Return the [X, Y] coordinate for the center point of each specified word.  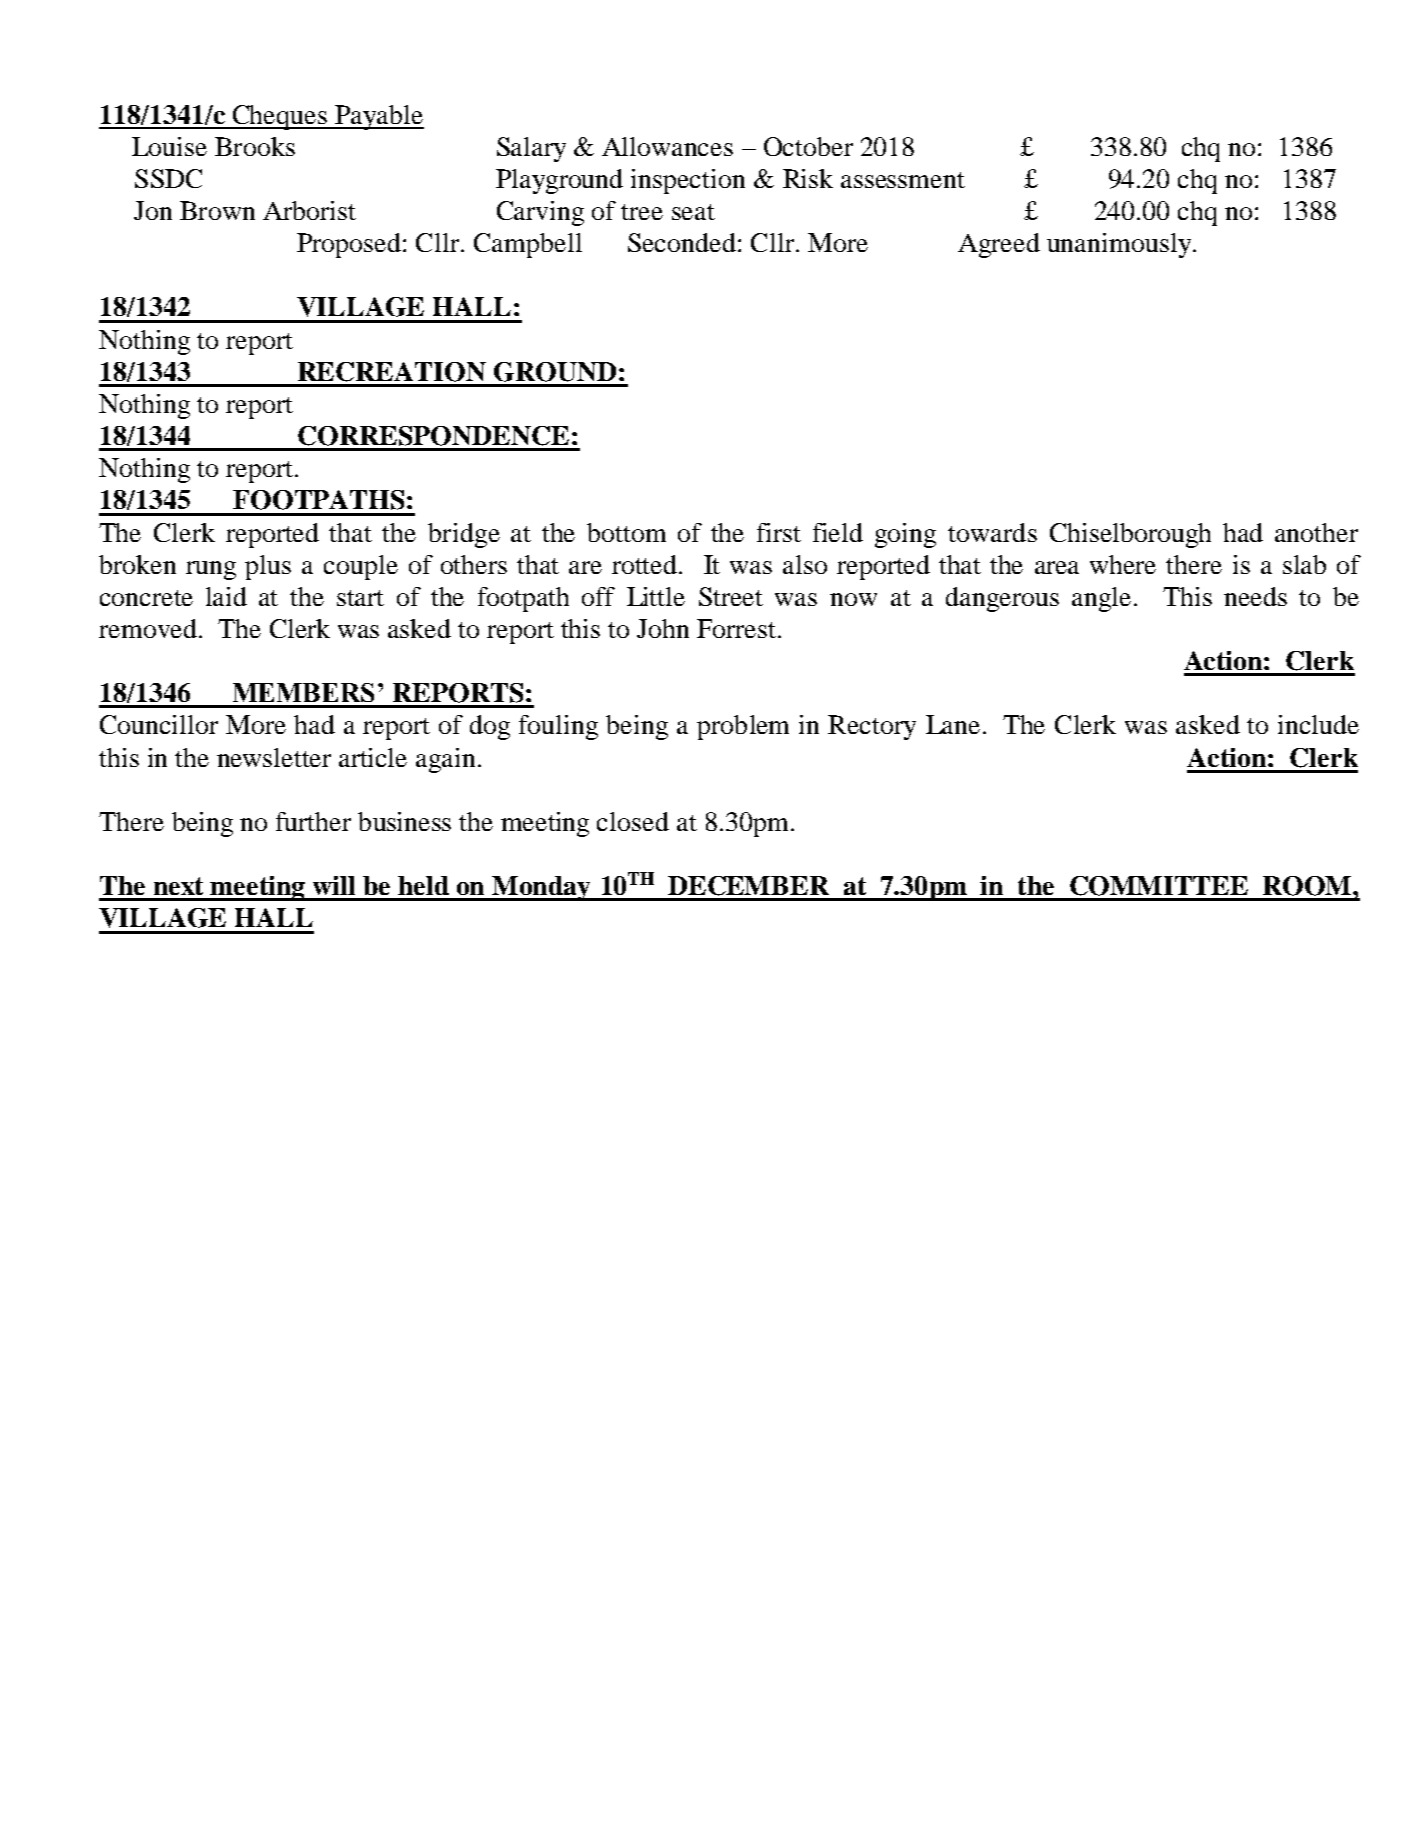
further [313, 821]
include [1318, 724]
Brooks [255, 146]
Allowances [667, 146]
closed [633, 821]
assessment [903, 180]
